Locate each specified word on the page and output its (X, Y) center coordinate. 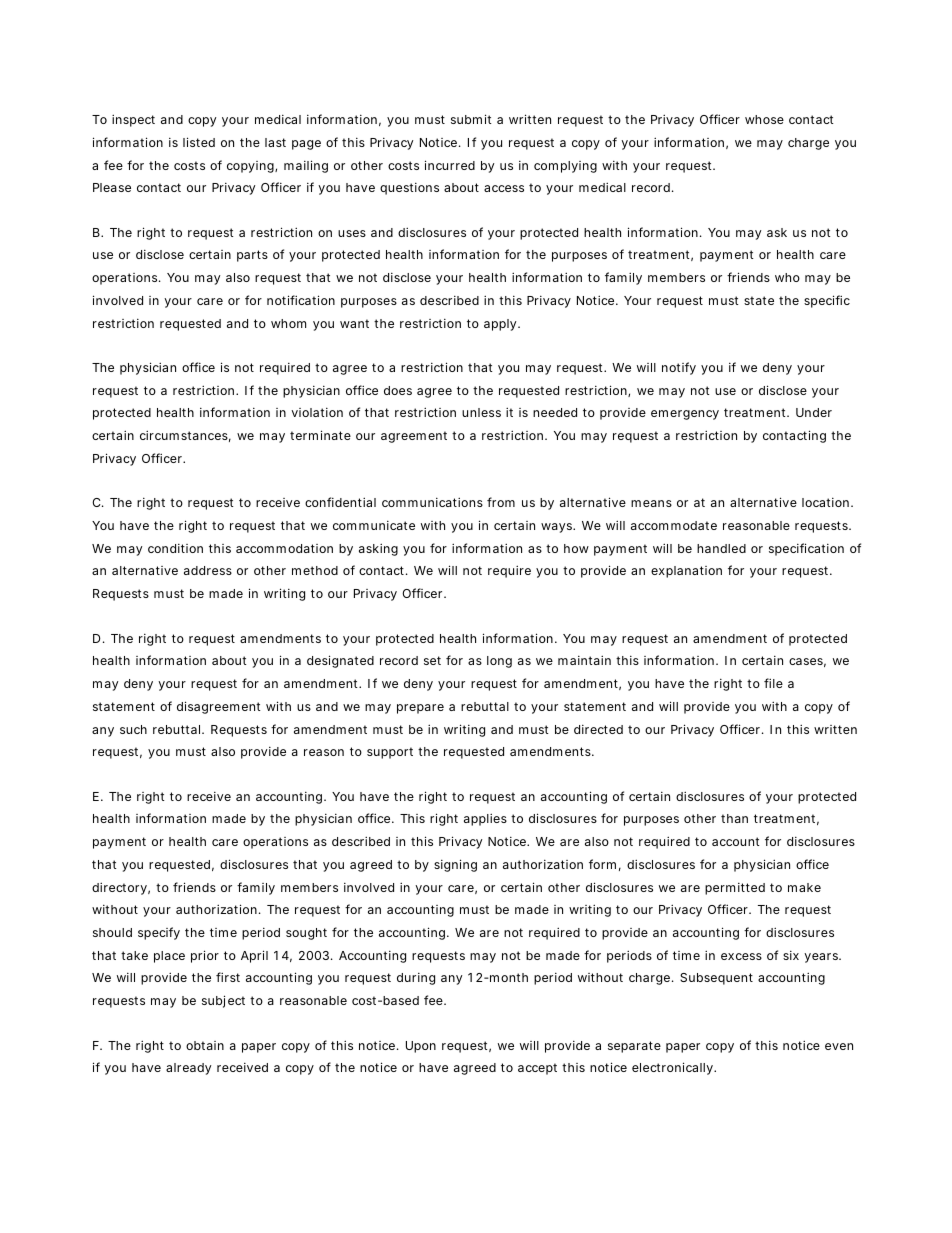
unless (481, 412)
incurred (450, 165)
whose (764, 119)
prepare (420, 709)
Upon (421, 1047)
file (773, 683)
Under (814, 412)
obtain (205, 1045)
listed (199, 142)
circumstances (185, 436)
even (839, 1046)
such (133, 729)
